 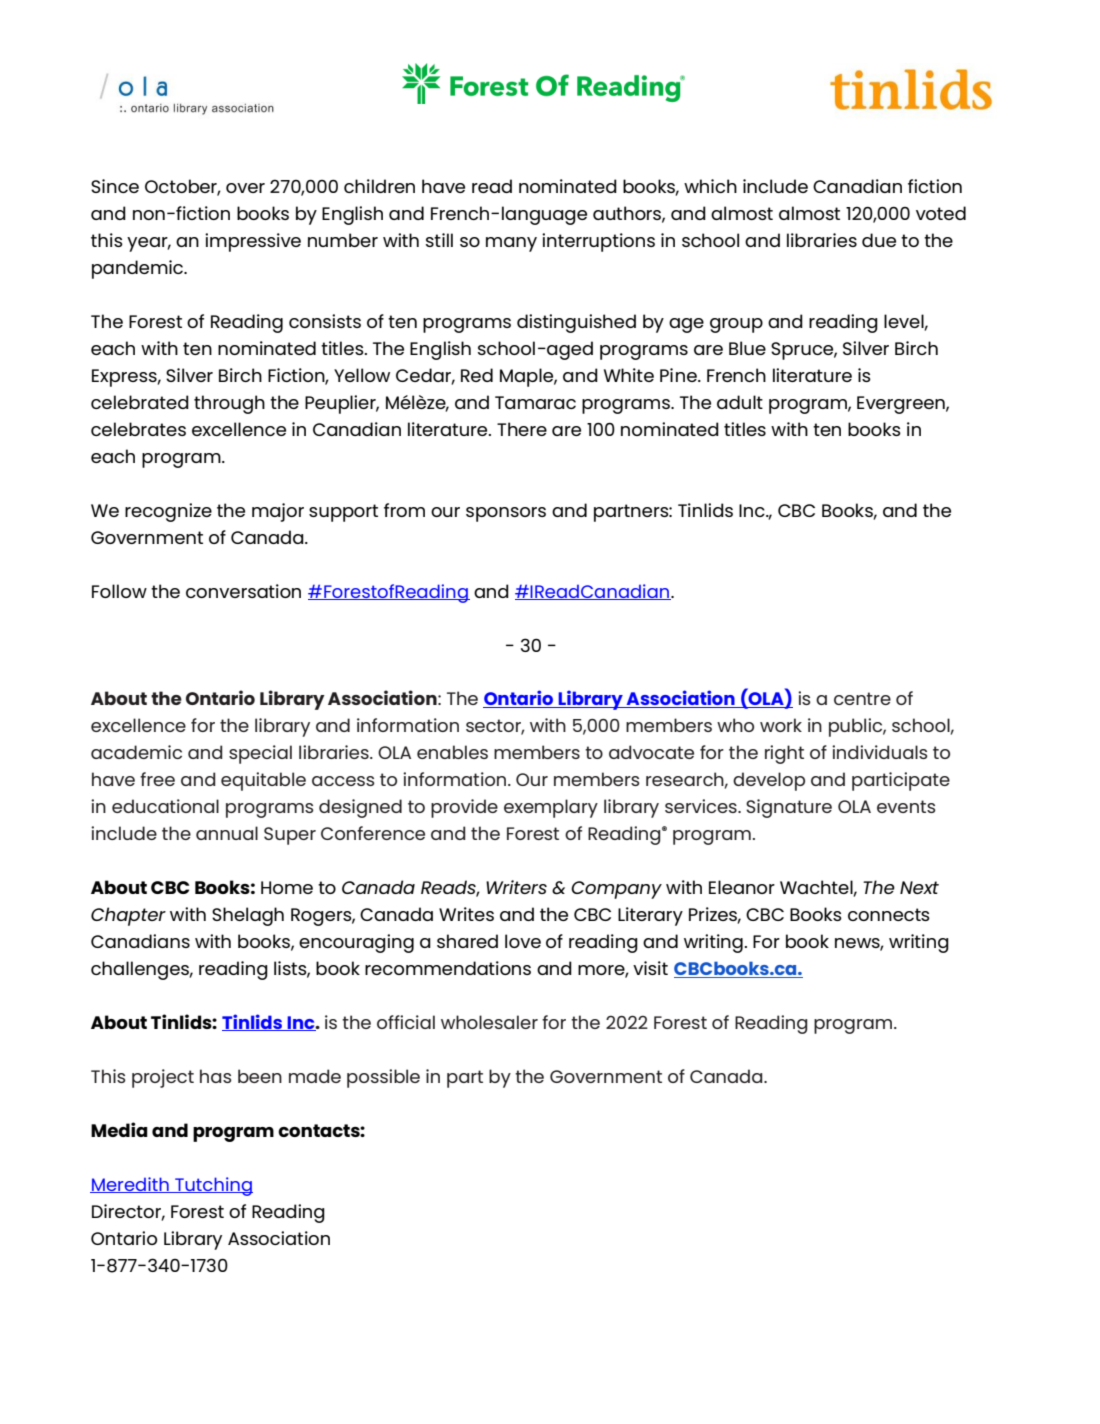 What do you see at coordinates (879, 240) in the document?
I see `due` at bounding box center [879, 240].
